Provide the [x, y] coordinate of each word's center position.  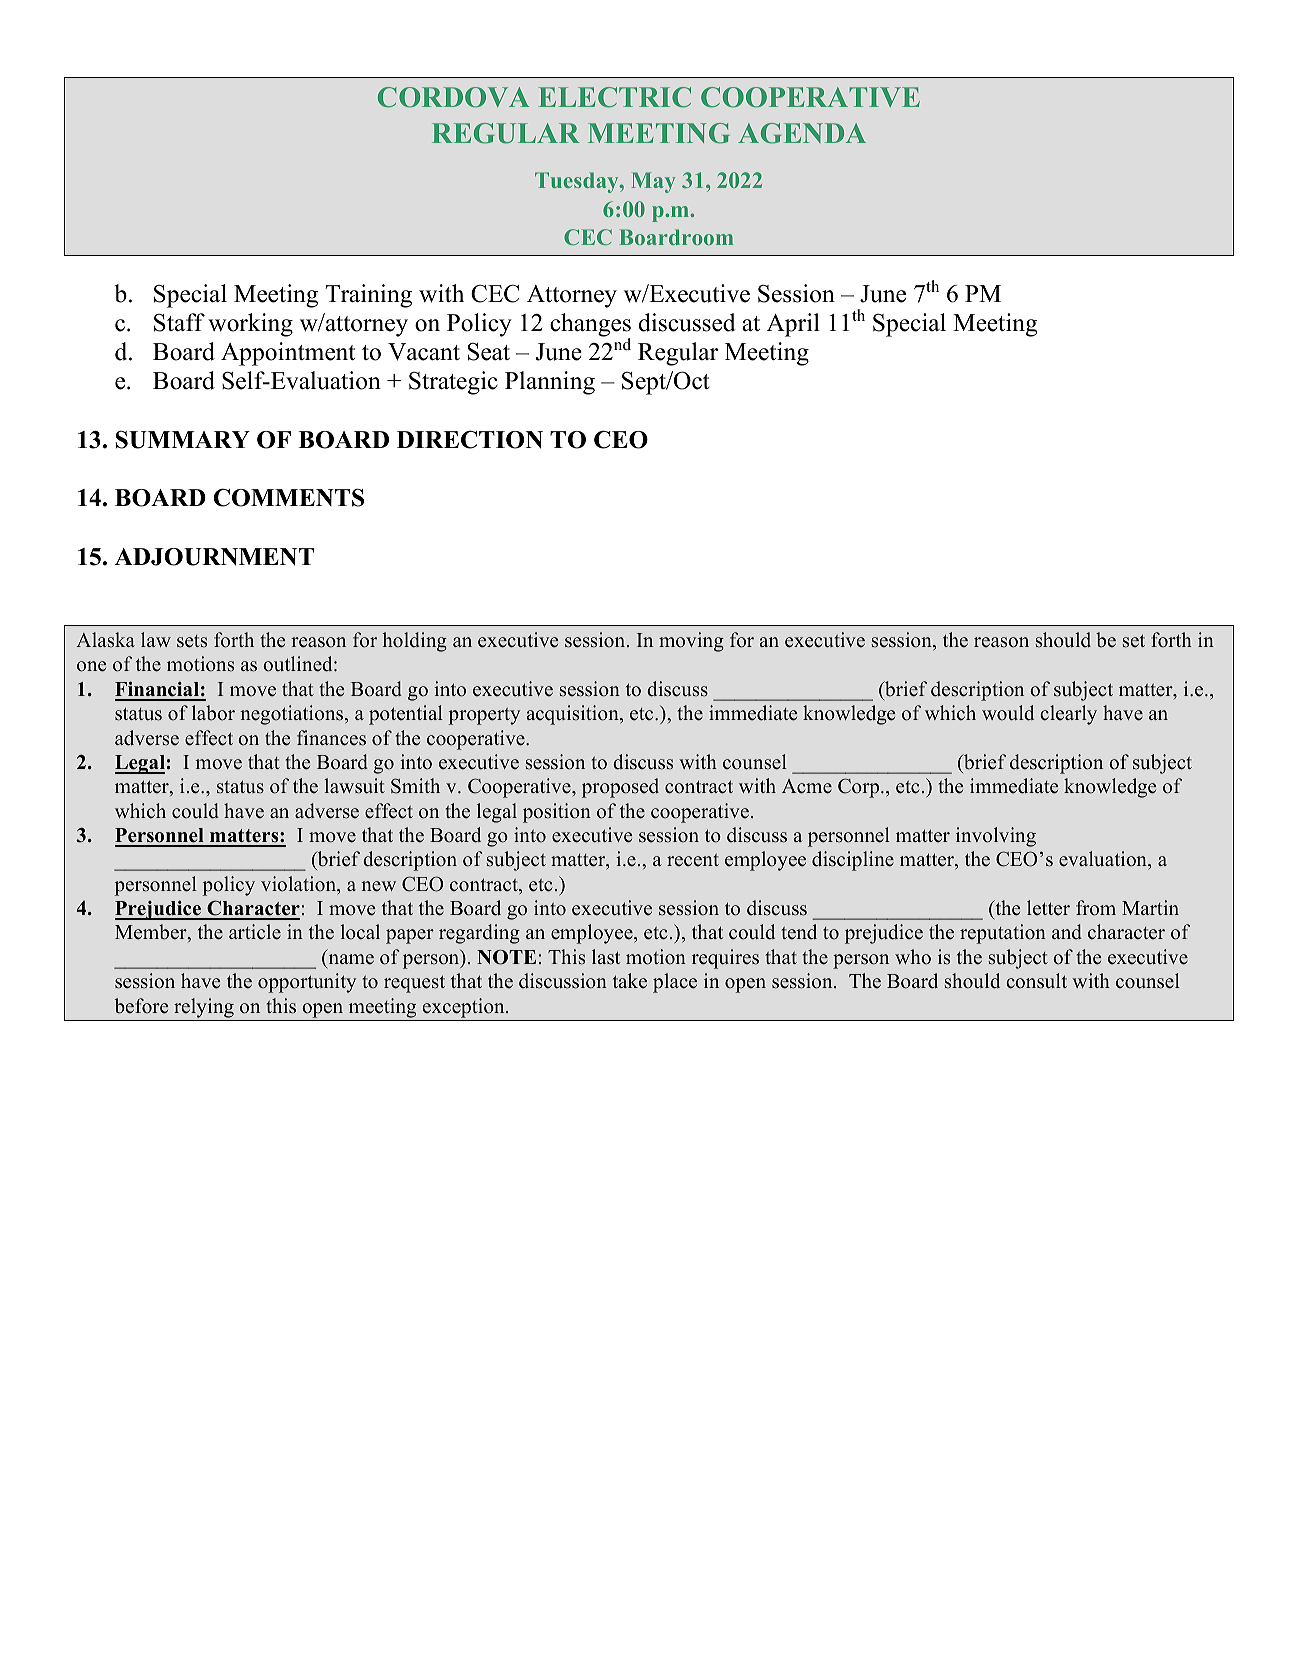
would [1008, 713]
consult [1036, 981]
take [630, 981]
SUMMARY [183, 440]
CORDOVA [454, 97]
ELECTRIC [614, 97]
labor [213, 713]
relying [204, 1008]
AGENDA [802, 133]
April [793, 325]
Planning [550, 383]
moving [691, 642]
